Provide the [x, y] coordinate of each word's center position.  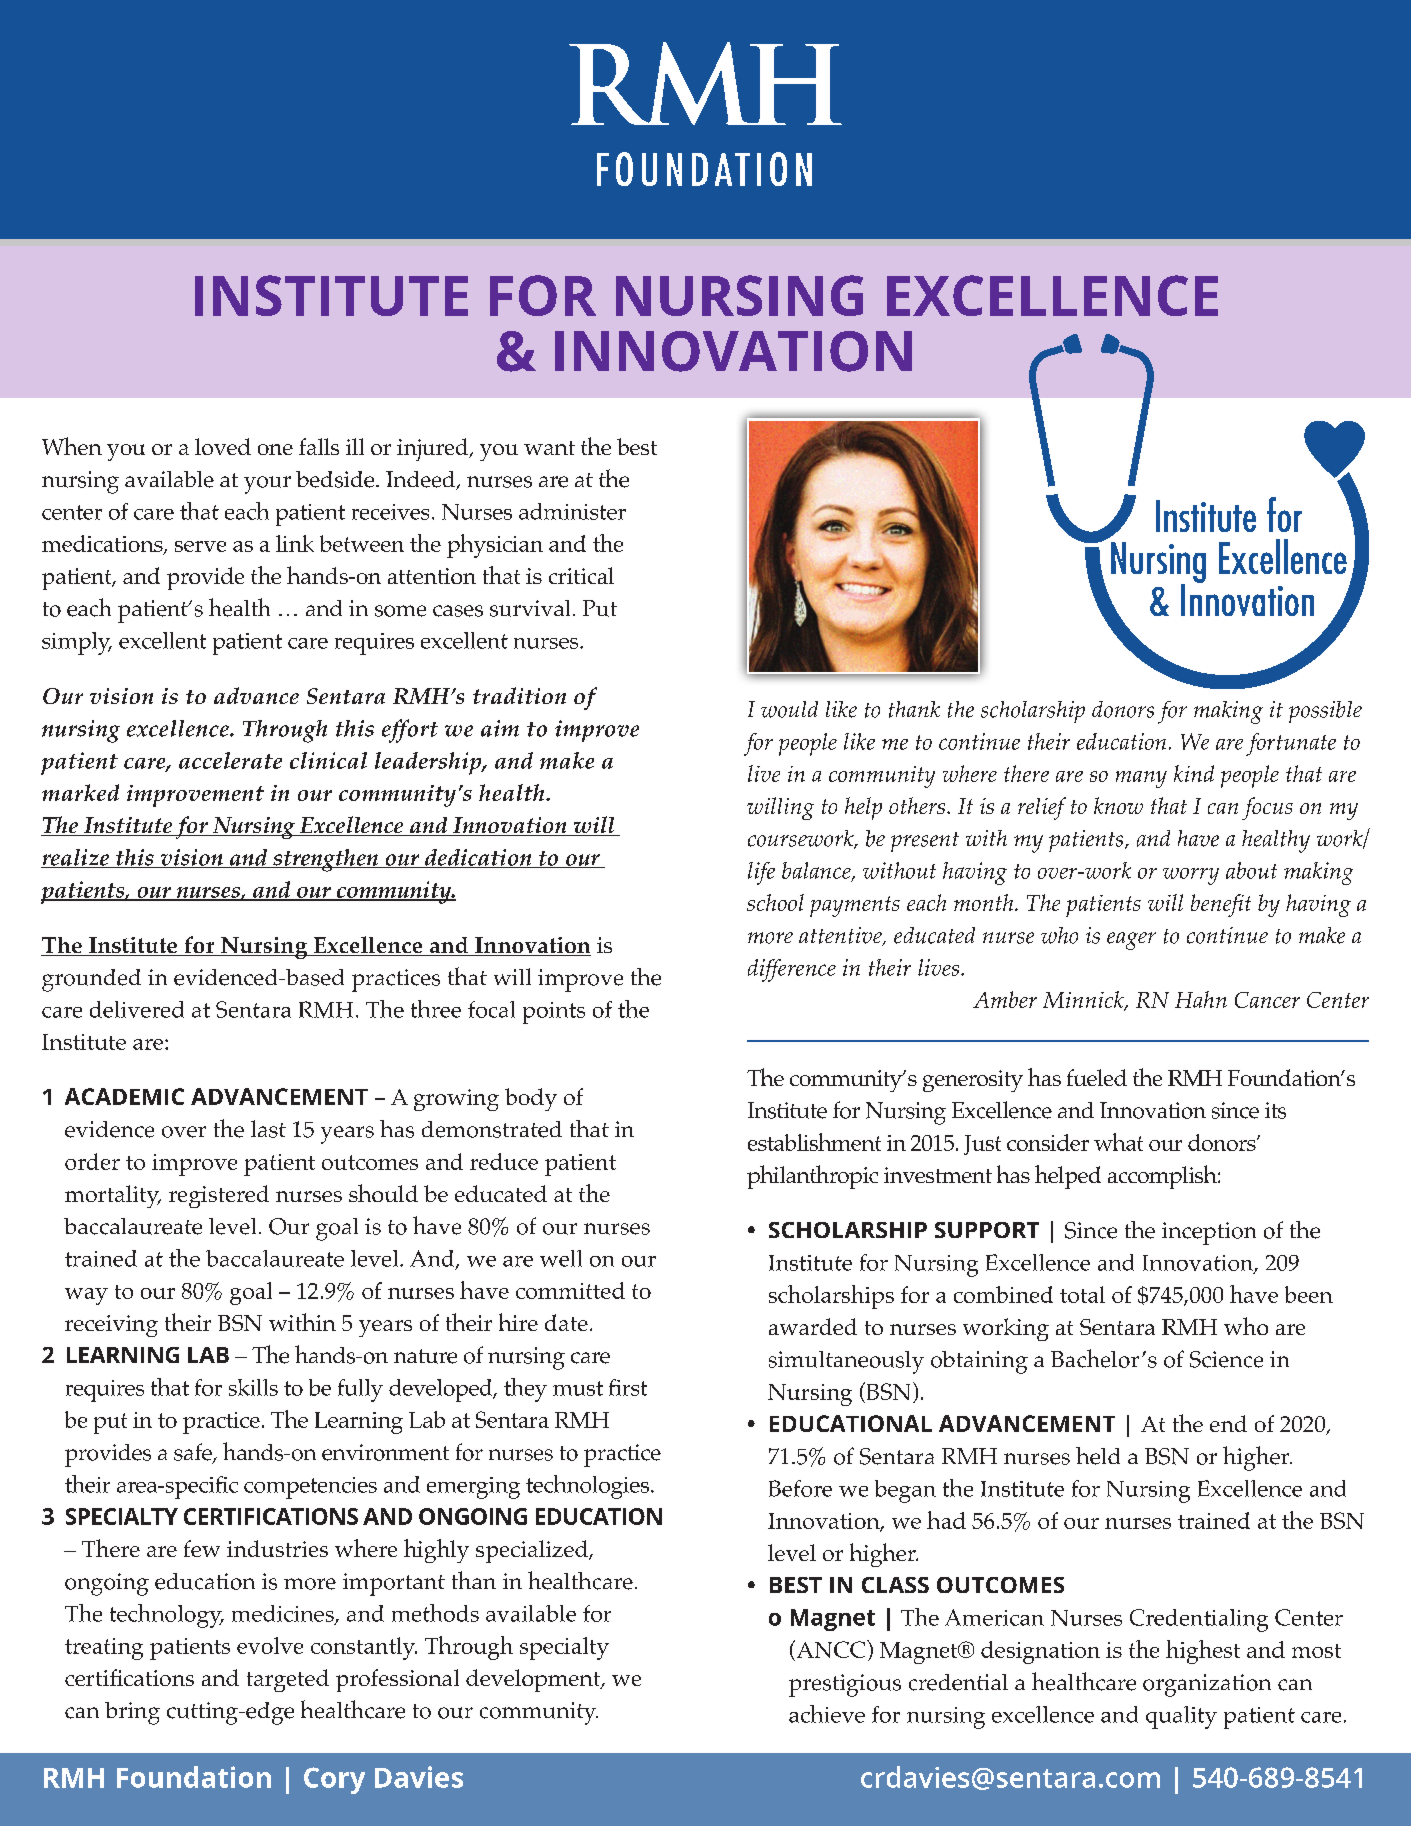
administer [572, 511]
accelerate [230, 760]
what [1118, 1142]
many [1141, 779]
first [628, 1387]
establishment [814, 1142]
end [1228, 1423]
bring [132, 1713]
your [267, 485]
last [268, 1129]
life [761, 873]
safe [194, 1453]
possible [1325, 712]
